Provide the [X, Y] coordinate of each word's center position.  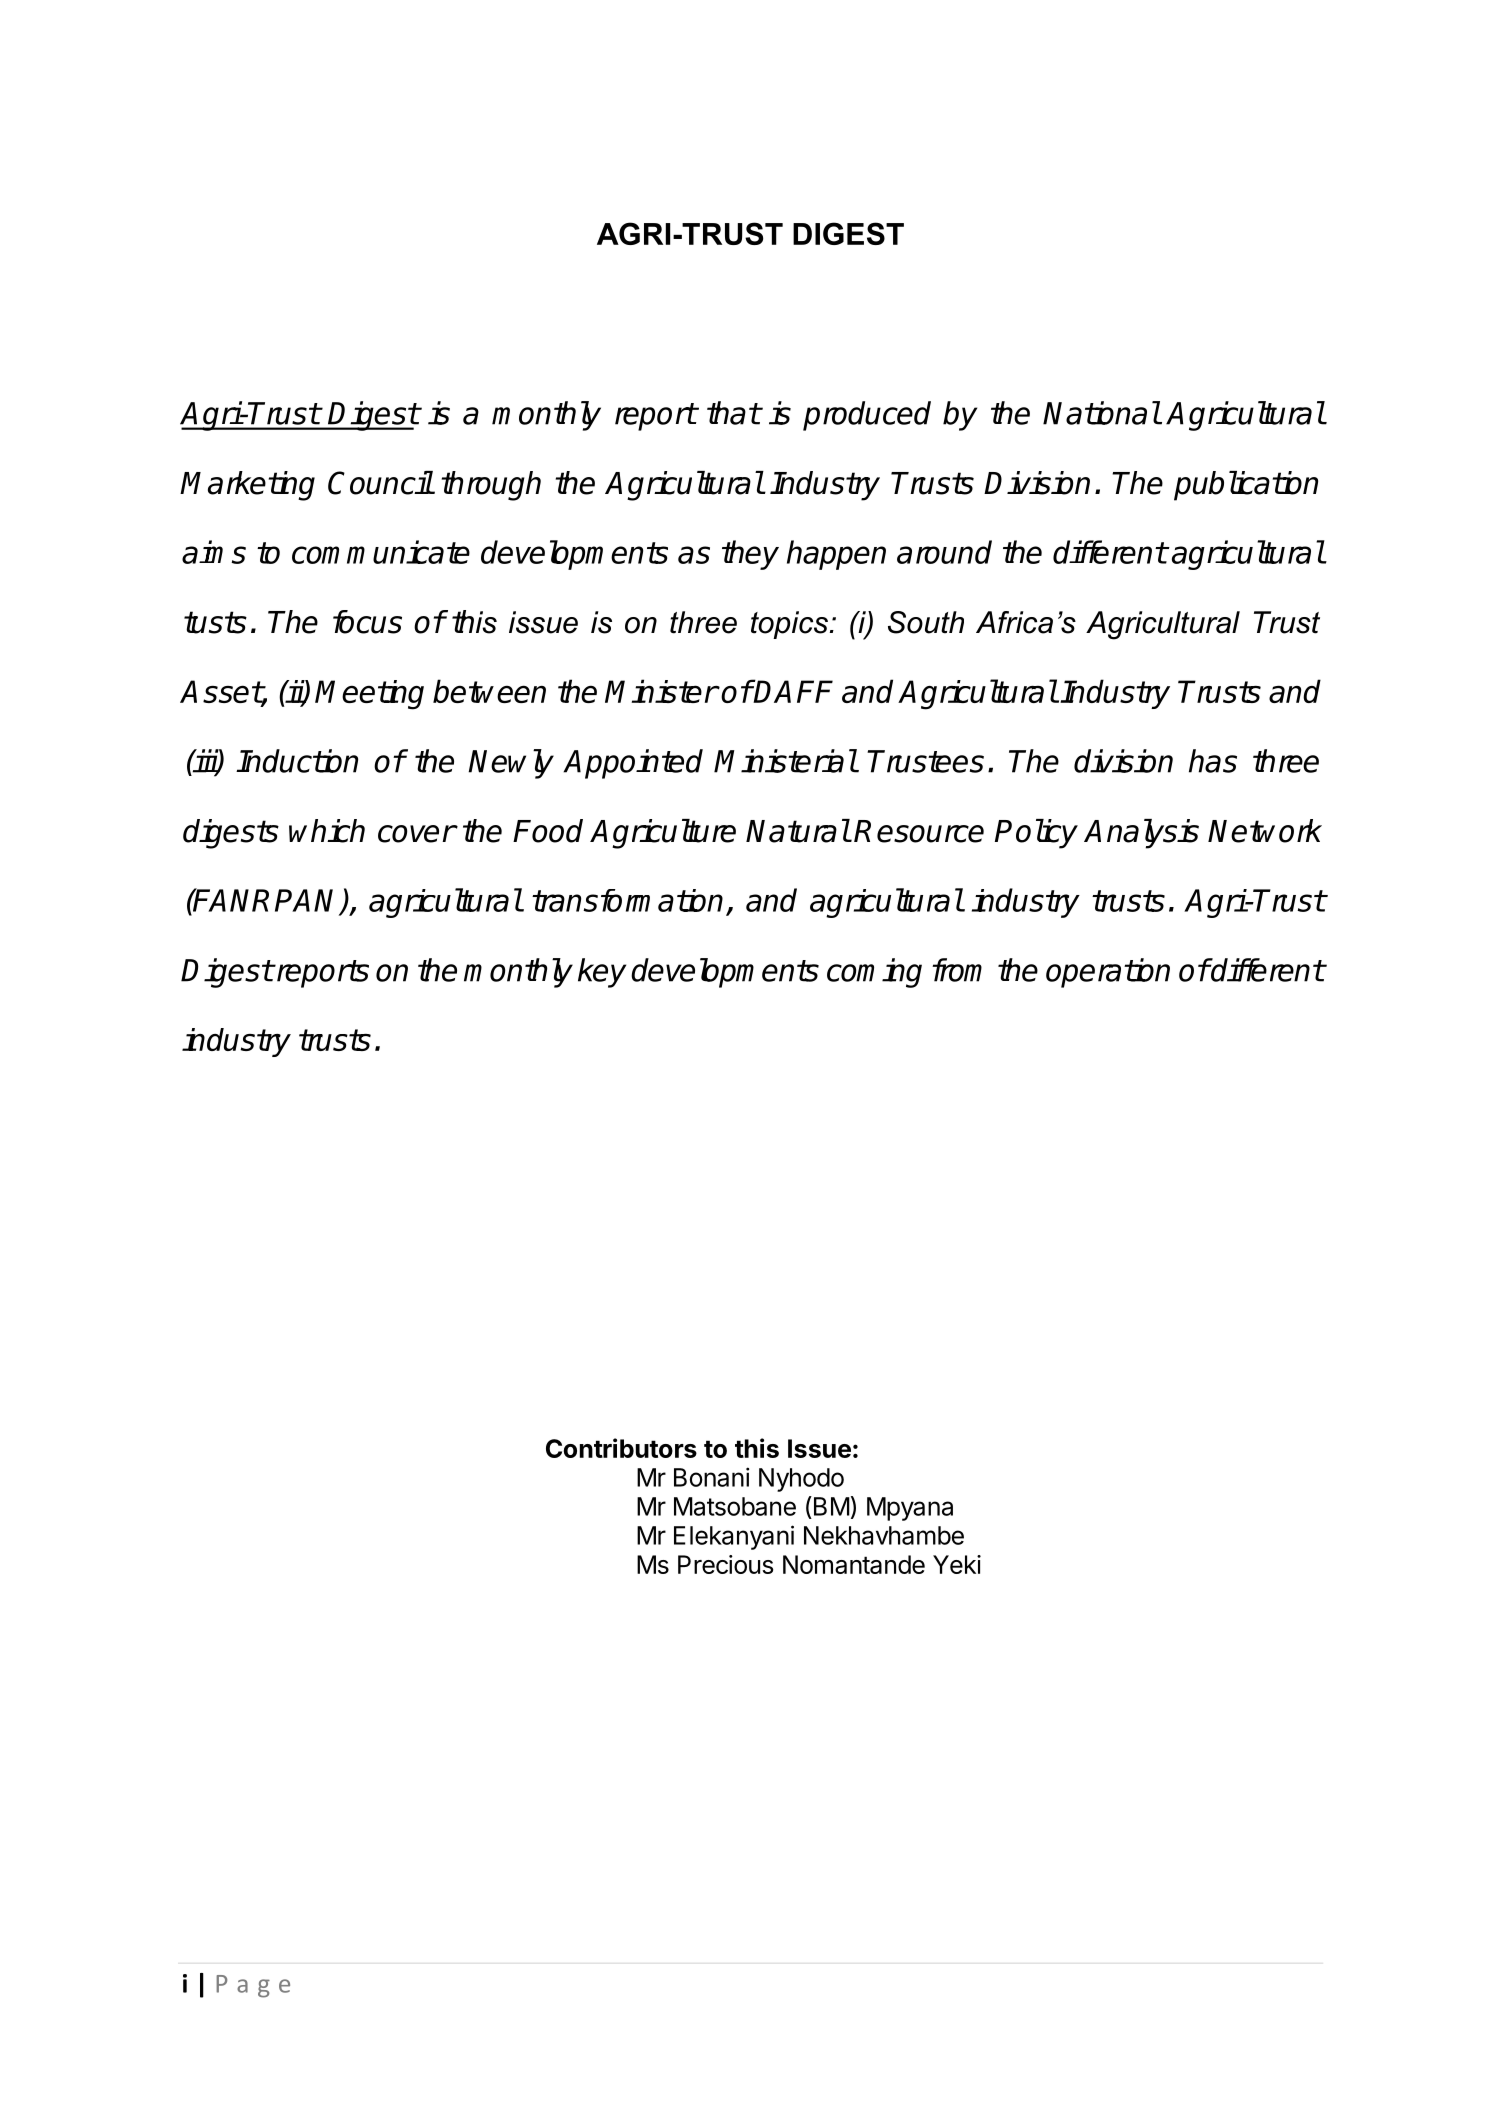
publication [1246, 486]
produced [867, 416]
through [491, 486]
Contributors [621, 1448]
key [602, 973]
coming [874, 973]
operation [1108, 973]
